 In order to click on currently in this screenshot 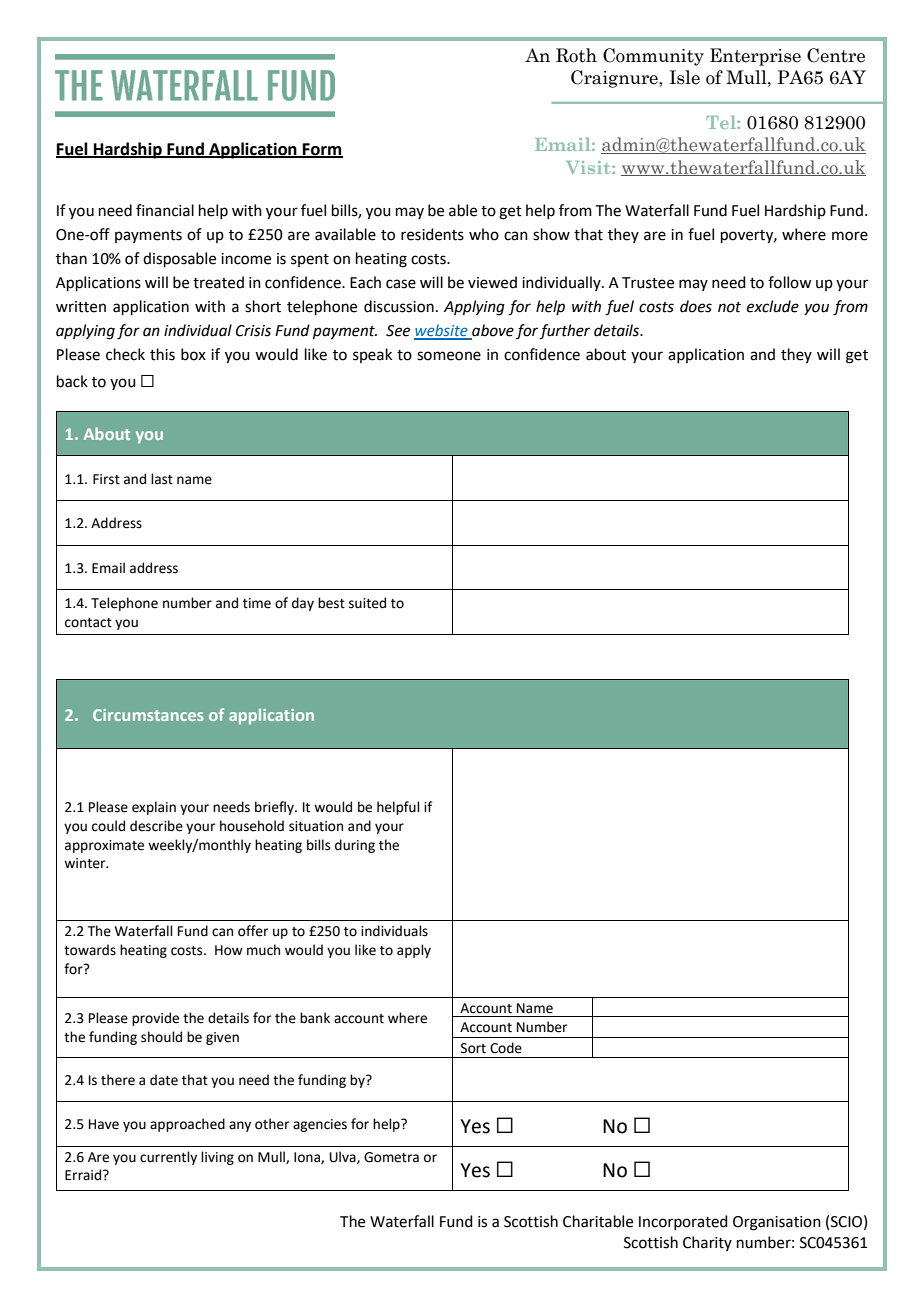, I will do `click(168, 1158)`.
